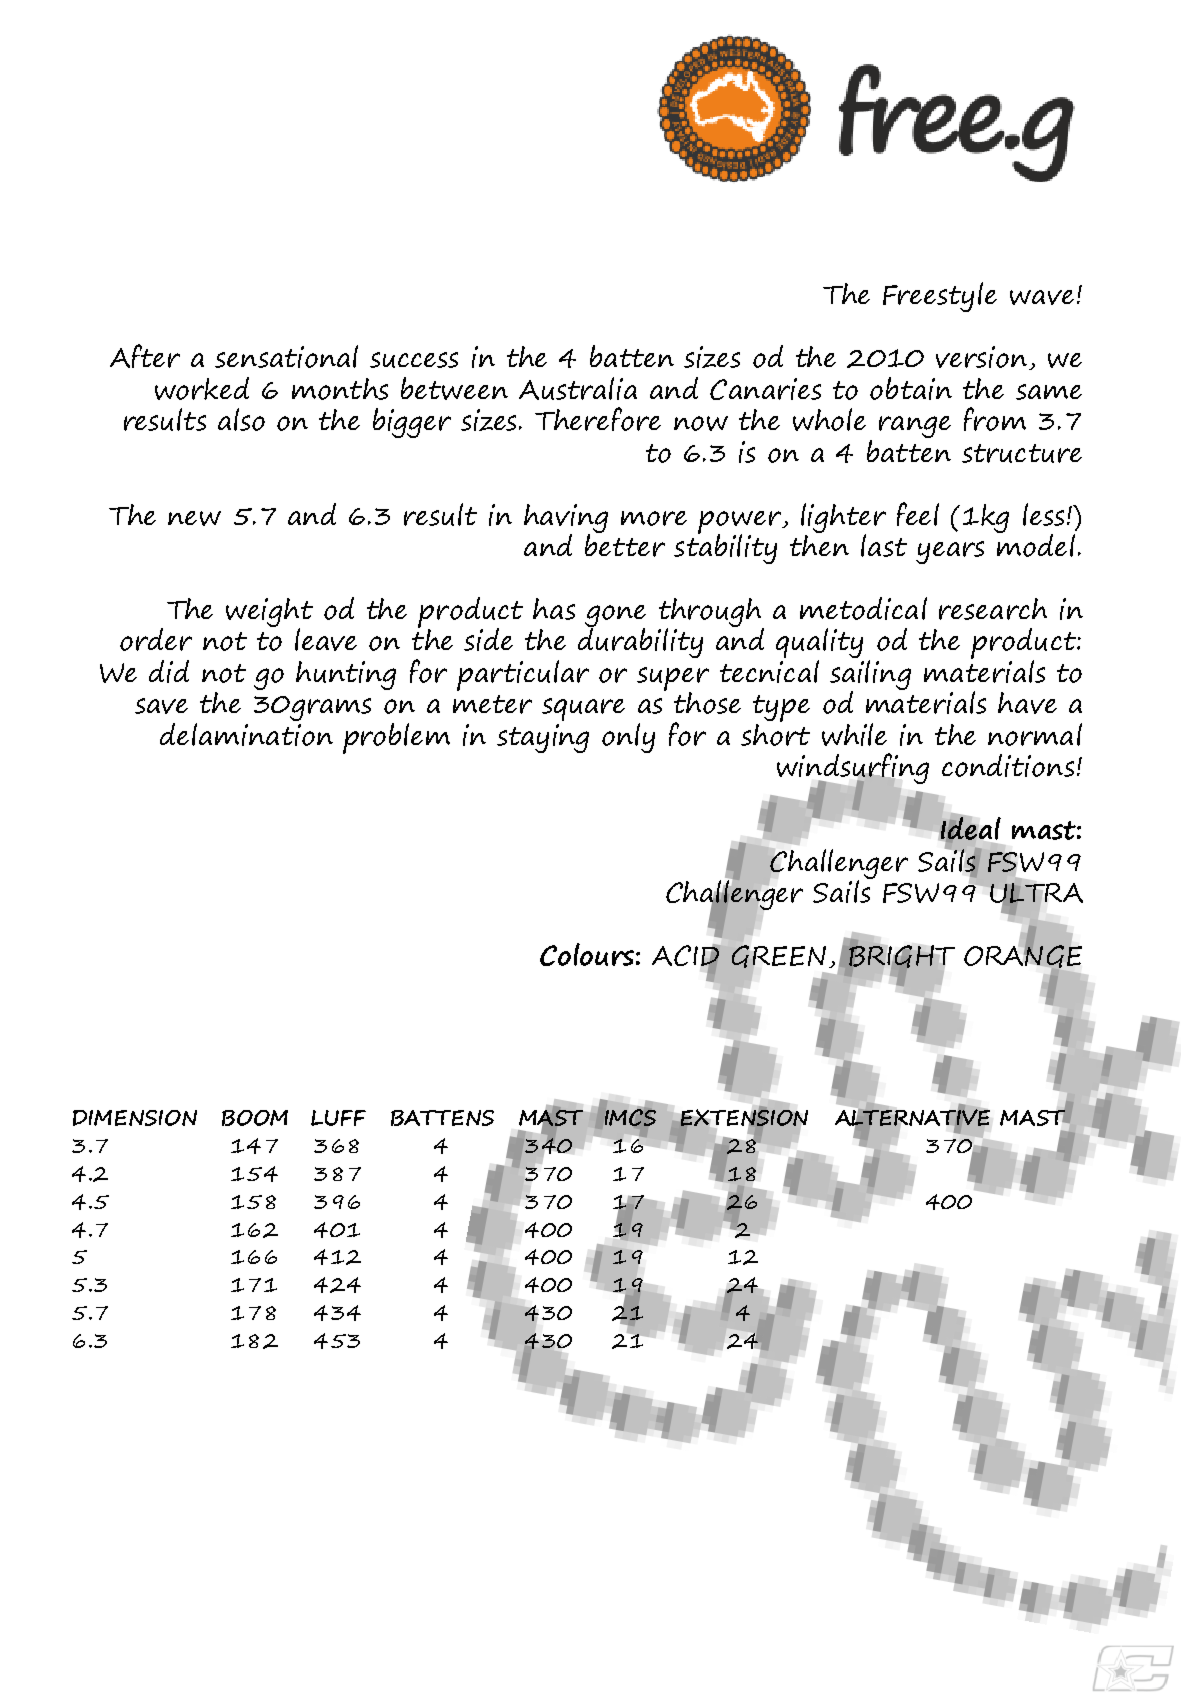 Image resolution: width=1181 pixels, height=1705 pixels. I want to click on Freestyle, so click(940, 297).
